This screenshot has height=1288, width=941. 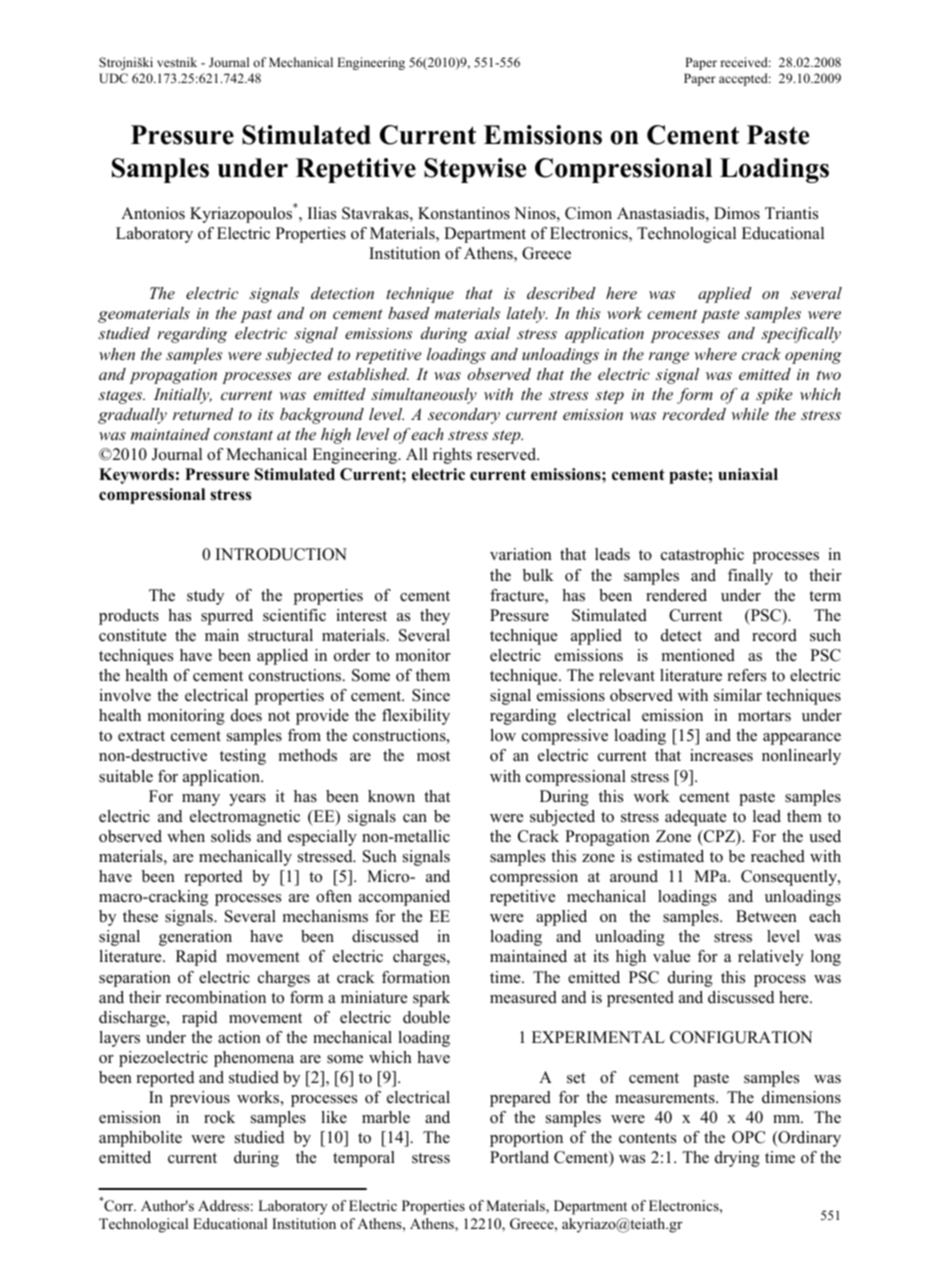 What do you see at coordinates (404, 898) in the screenshot?
I see `accompanied` at bounding box center [404, 898].
